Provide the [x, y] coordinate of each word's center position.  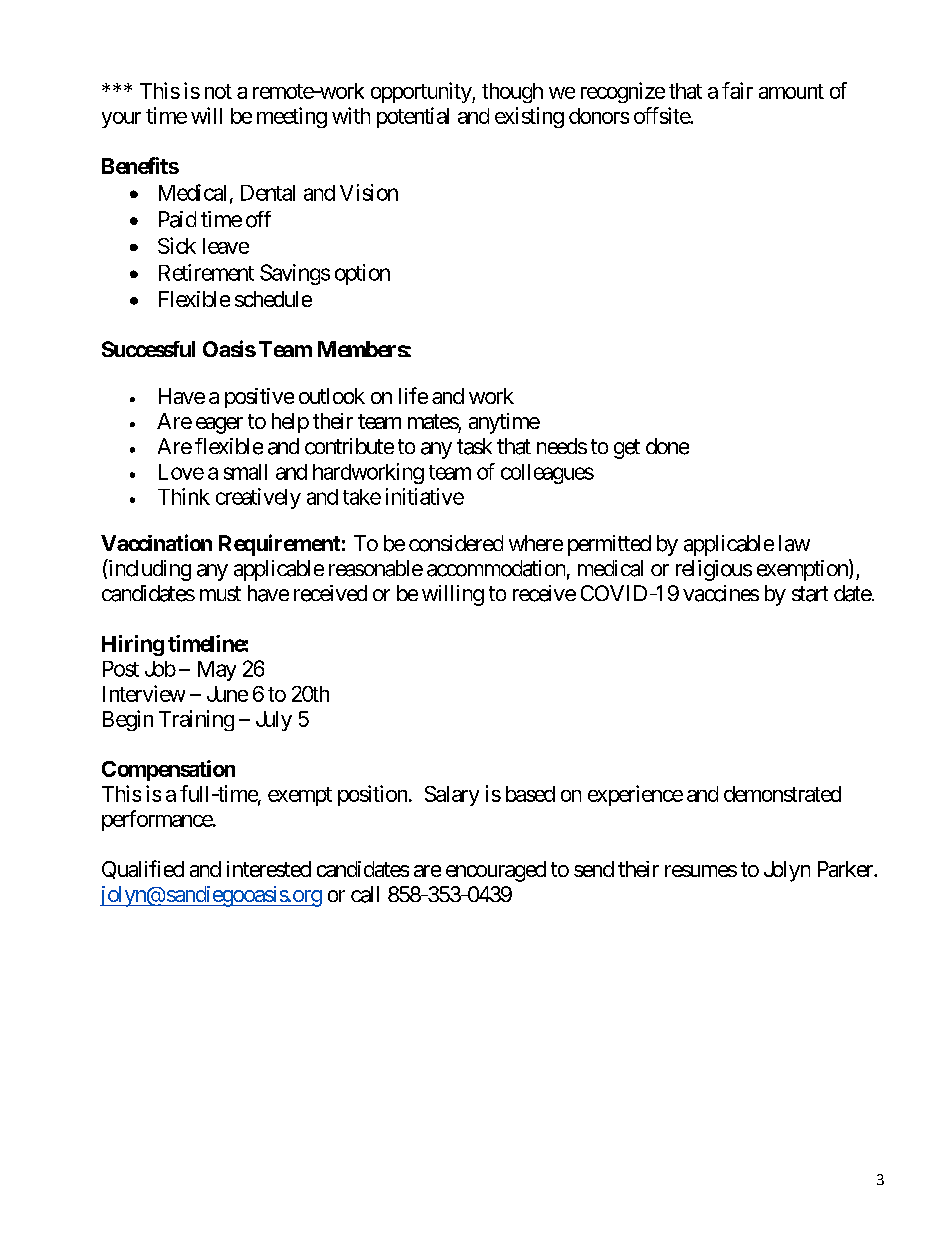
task [474, 446]
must [220, 593]
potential [413, 117]
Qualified [143, 869]
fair [737, 90]
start [810, 594]
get [627, 449]
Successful [148, 349]
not [218, 91]
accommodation [496, 568]
